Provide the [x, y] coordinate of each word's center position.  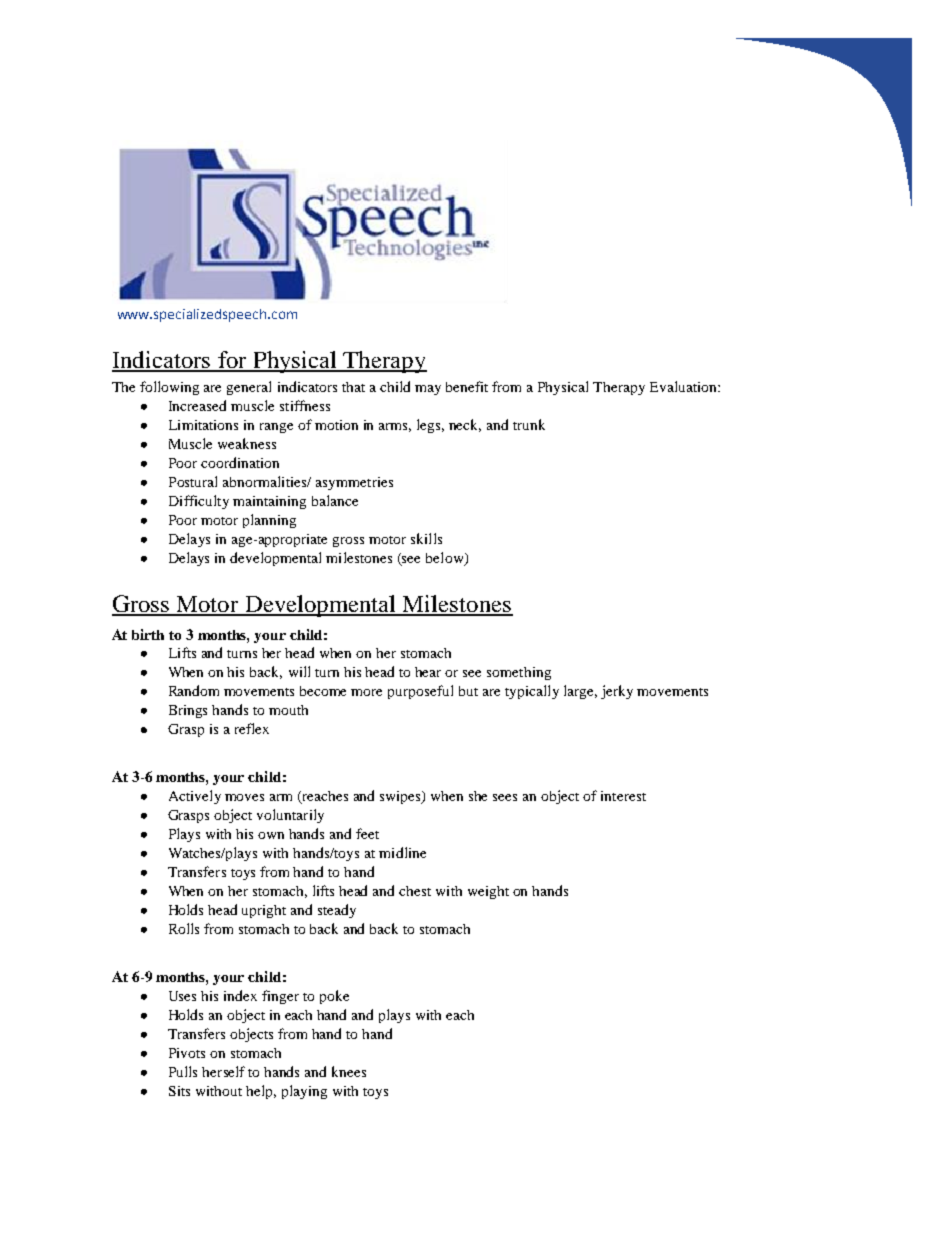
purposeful [420, 692]
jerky [617, 692]
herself [223, 1071]
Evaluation [684, 386]
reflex [252, 728]
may [428, 390]
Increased [197, 405]
